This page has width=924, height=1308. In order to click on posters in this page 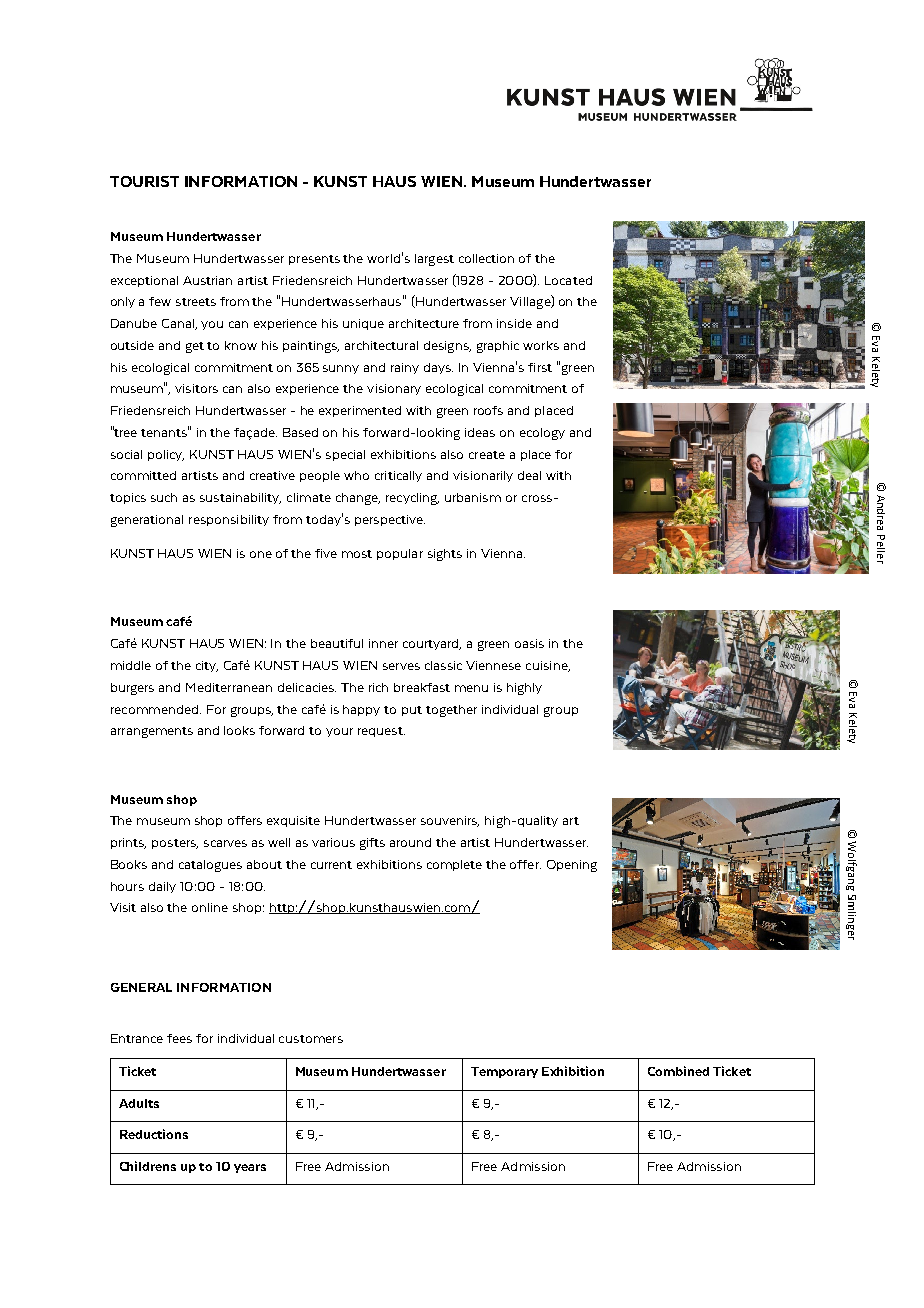, I will do `click(175, 844)`.
